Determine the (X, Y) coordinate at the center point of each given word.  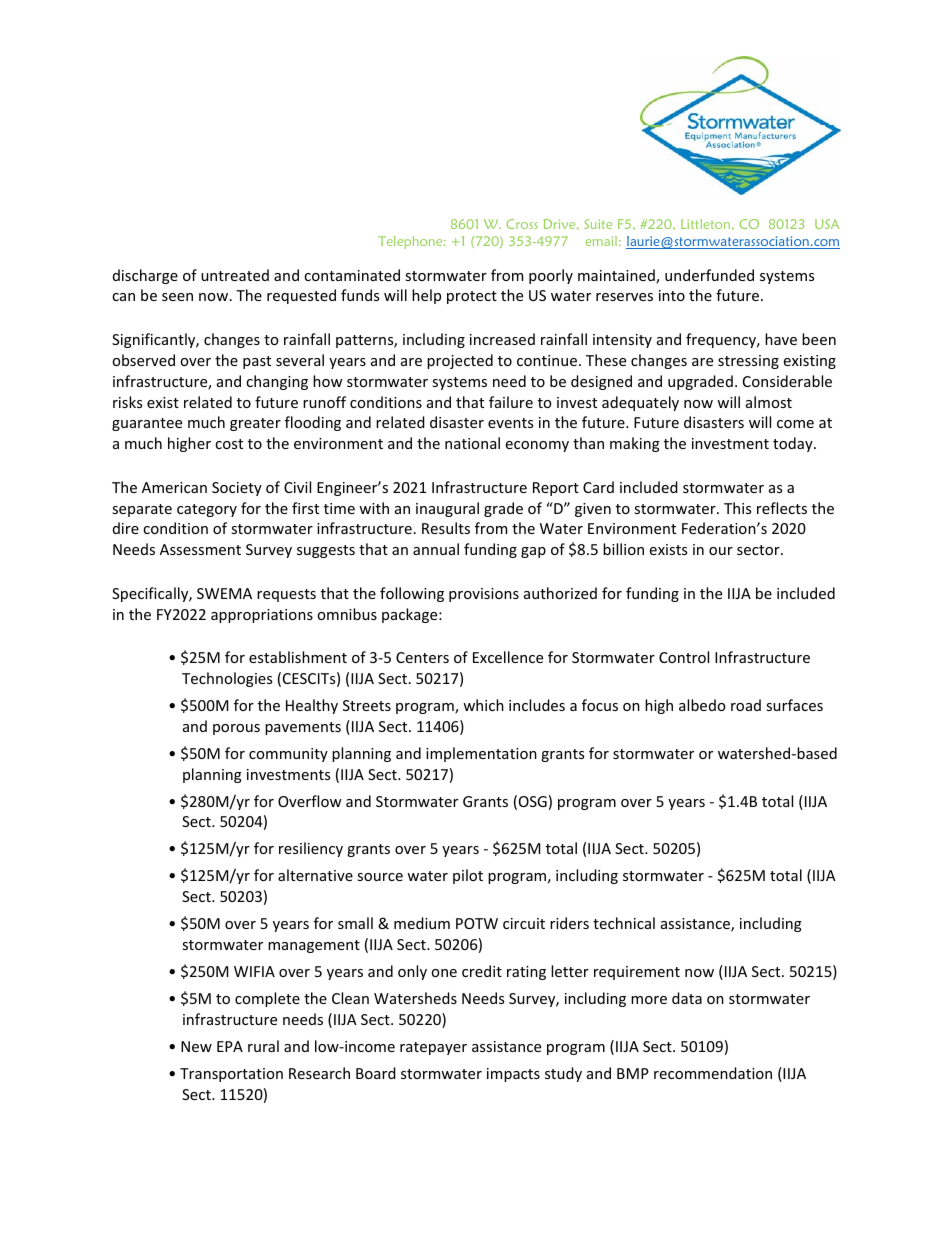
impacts (513, 1075)
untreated (235, 275)
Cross (522, 224)
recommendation (713, 1073)
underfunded (709, 275)
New (196, 1046)
